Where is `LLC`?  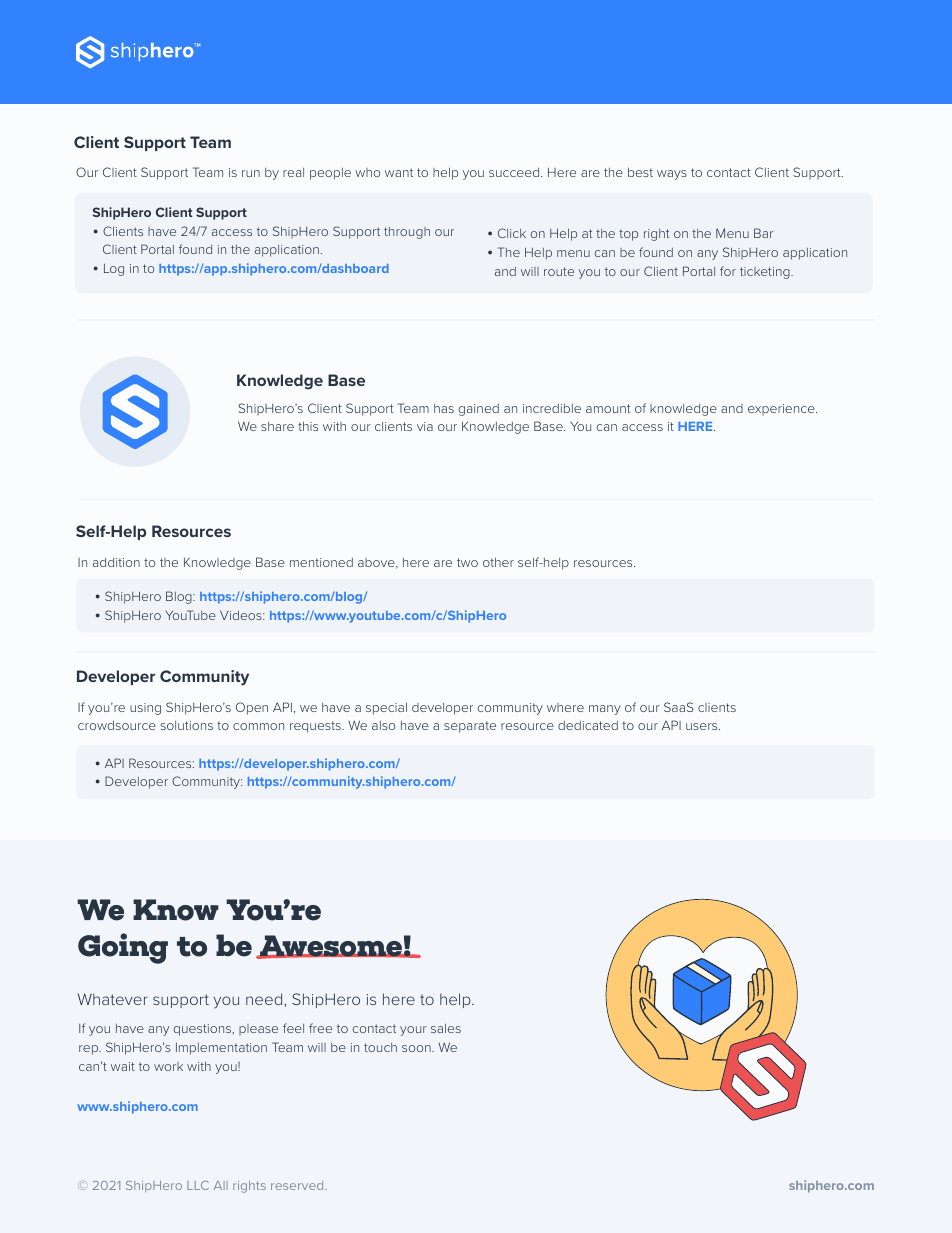
LLC is located at coordinates (198, 1185).
